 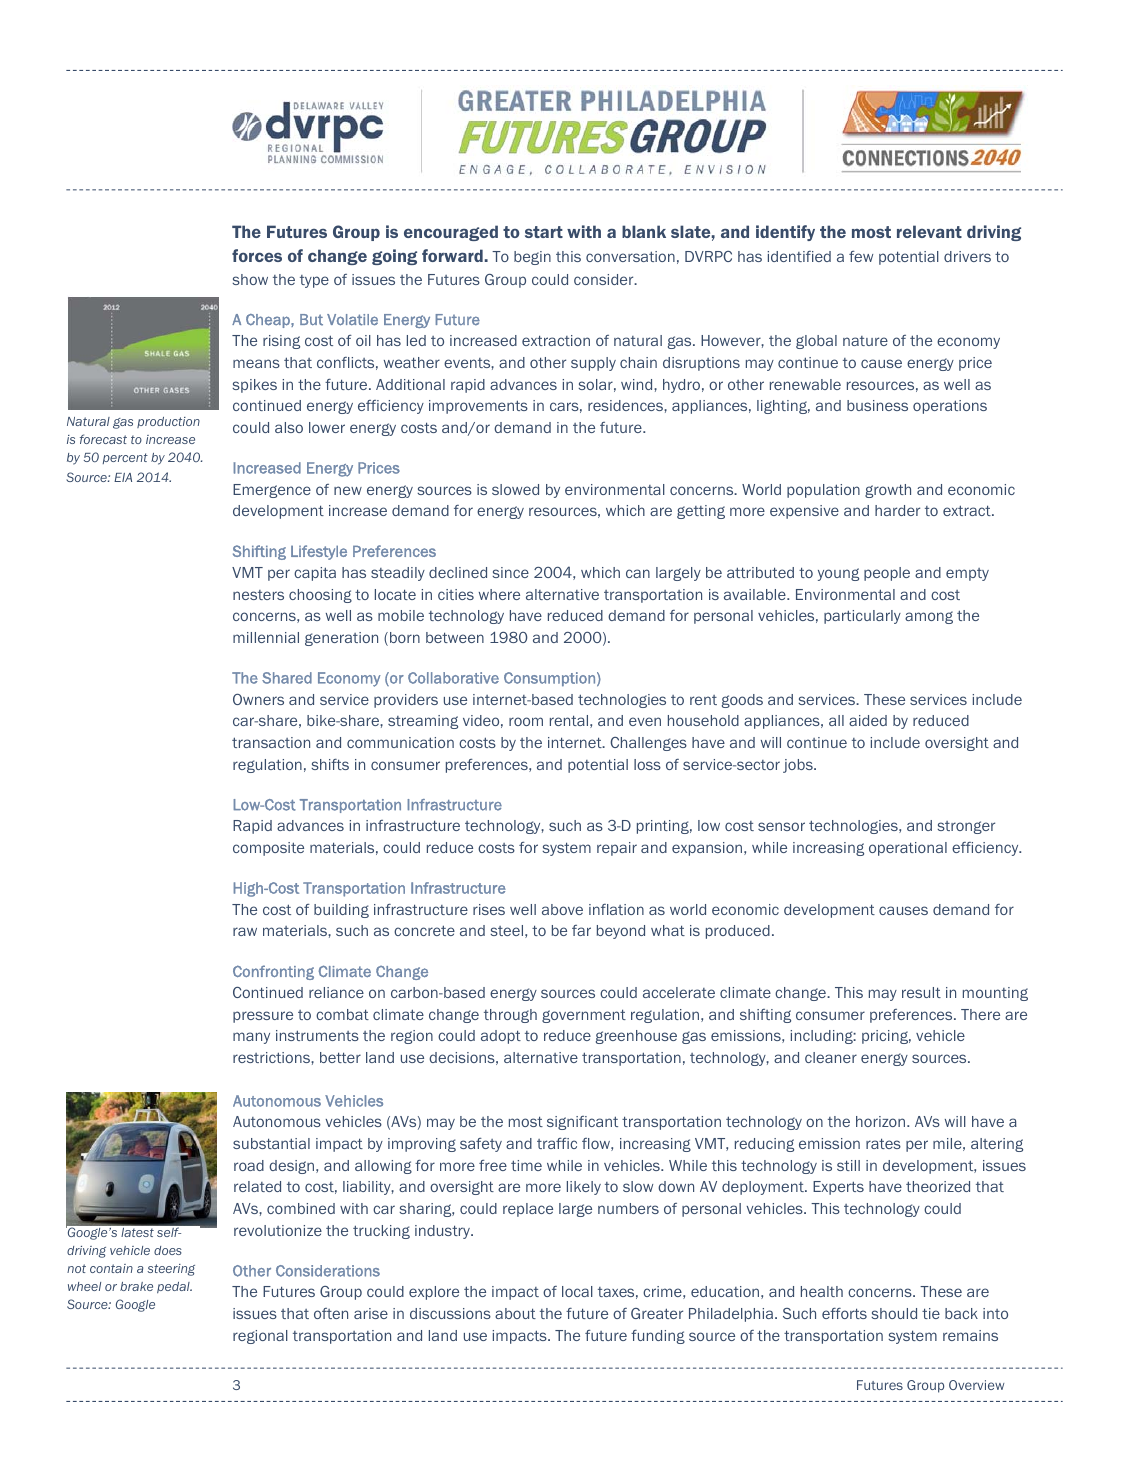 What do you see at coordinates (861, 256) in the screenshot?
I see `few` at bounding box center [861, 256].
